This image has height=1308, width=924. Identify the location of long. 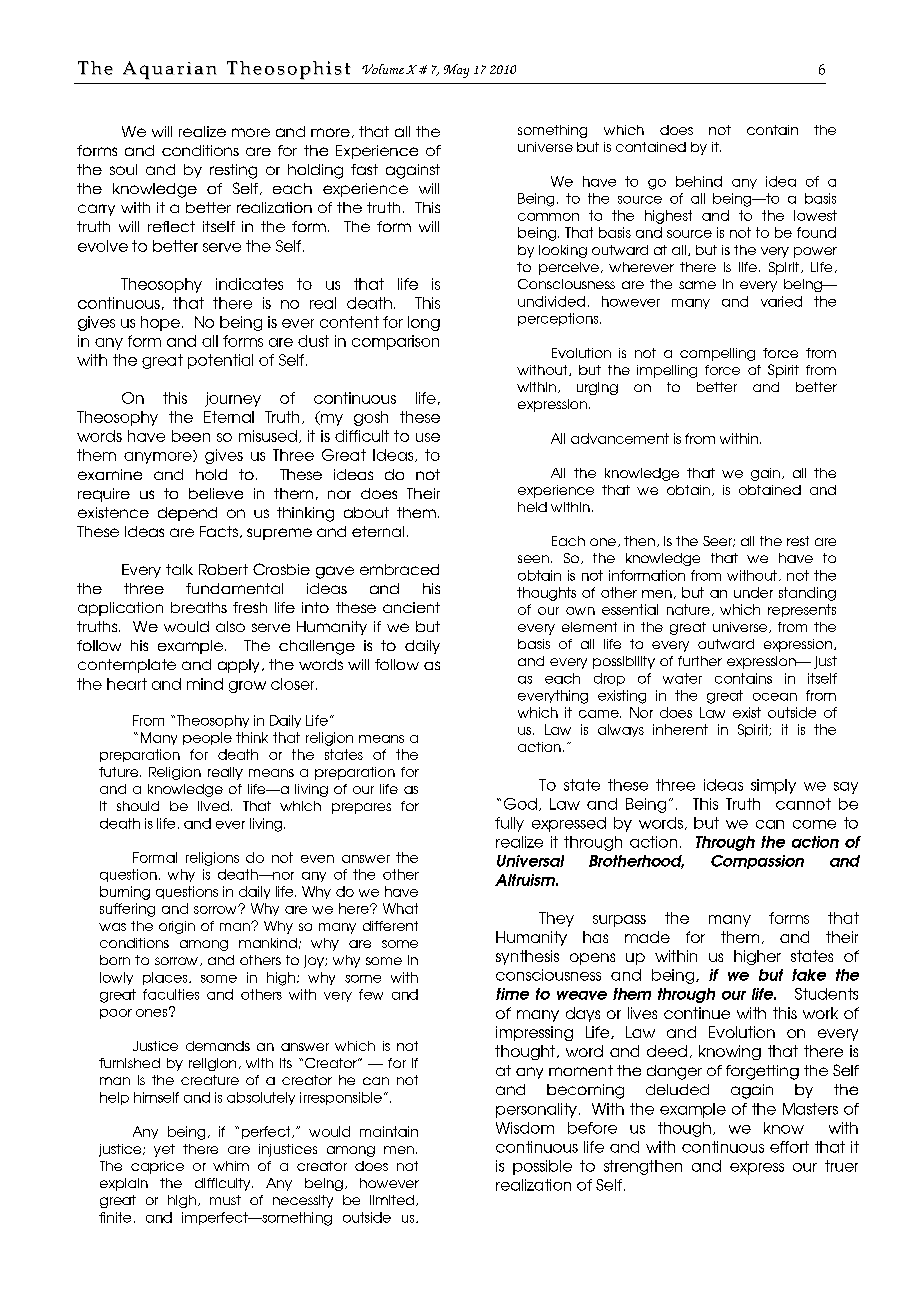
(424, 323).
